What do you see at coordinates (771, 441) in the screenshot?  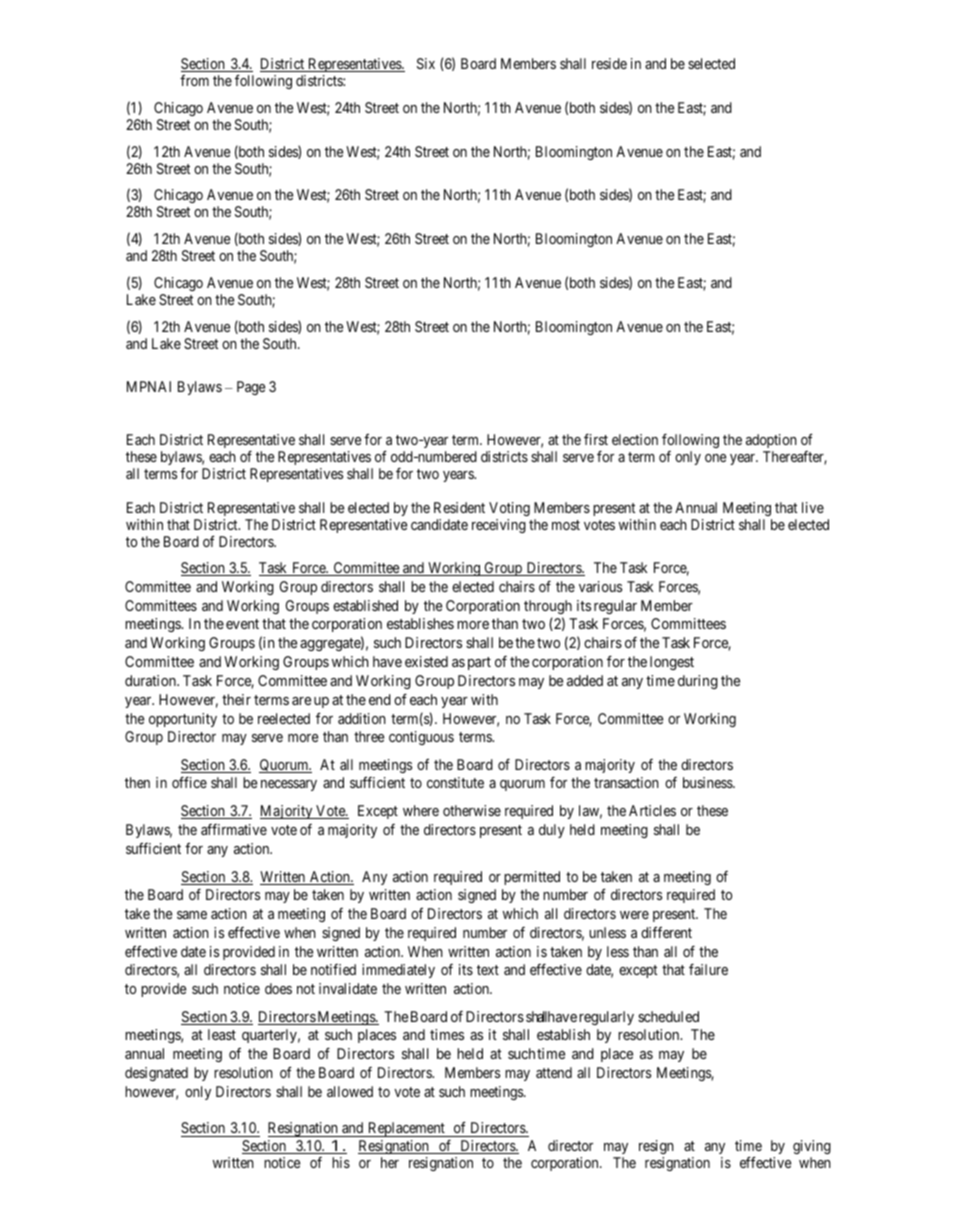 I see `adoption` at bounding box center [771, 441].
